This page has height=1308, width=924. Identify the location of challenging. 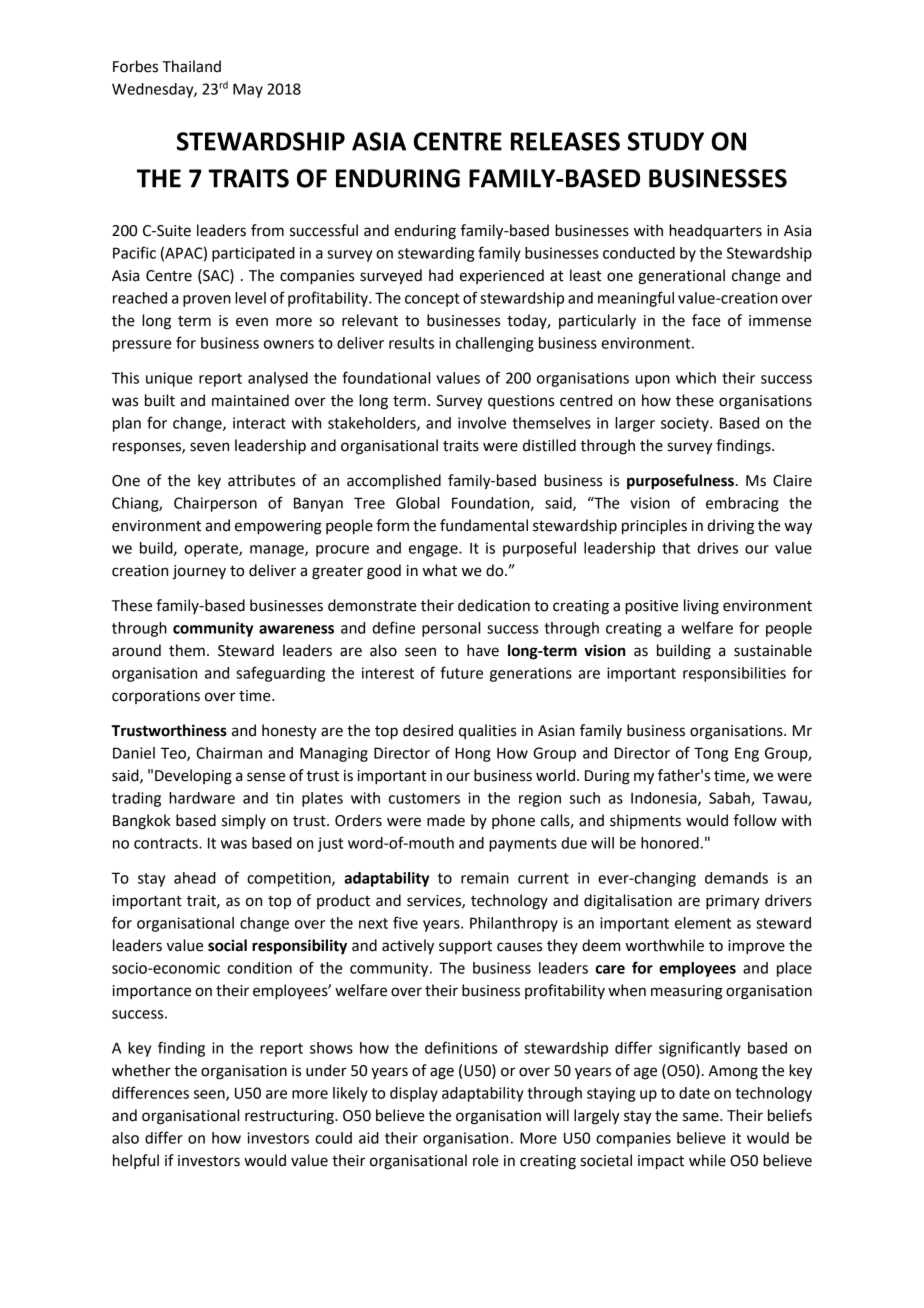
(495, 344).
